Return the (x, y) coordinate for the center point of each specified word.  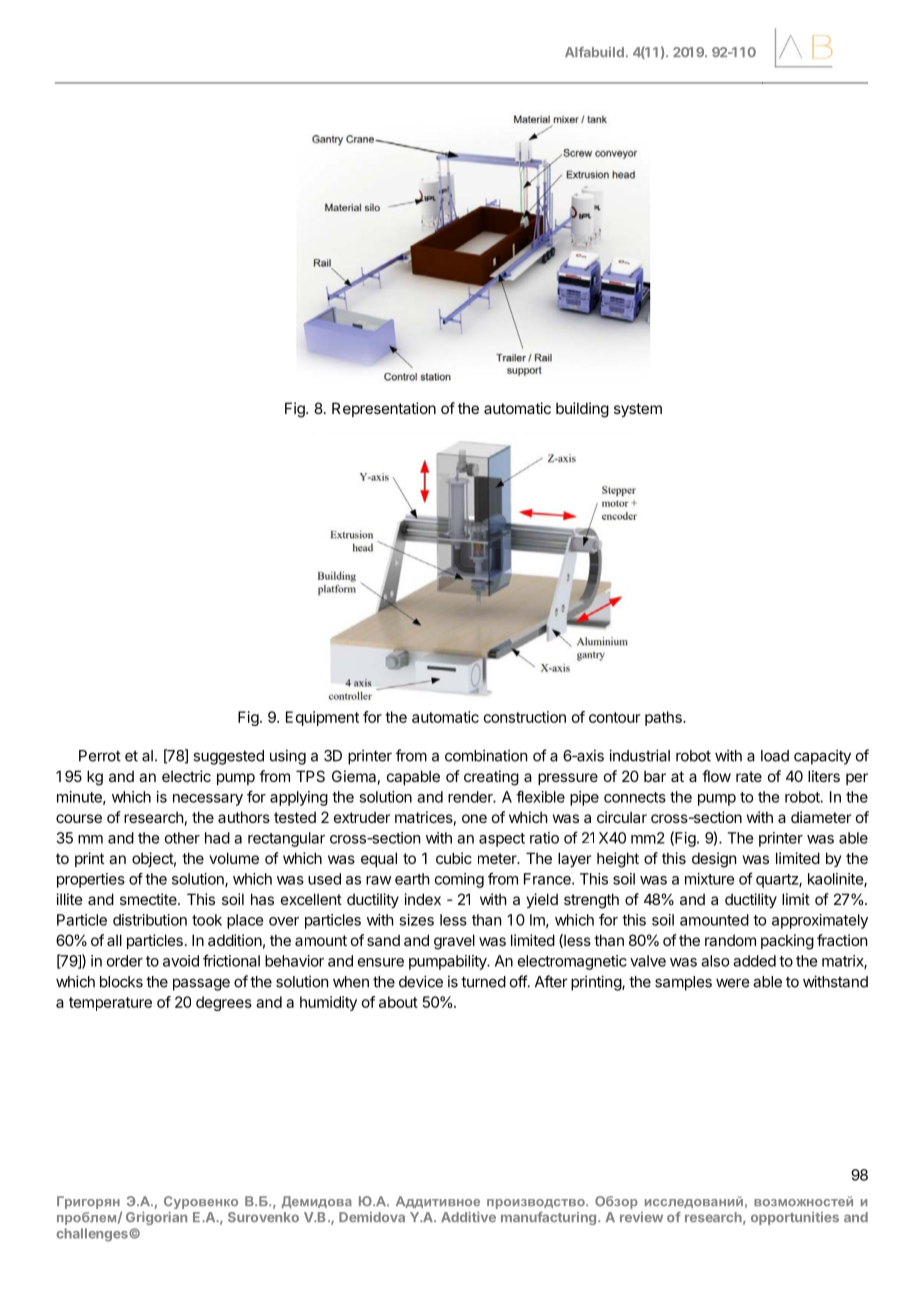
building (582, 410)
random (730, 940)
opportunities (795, 1218)
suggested (228, 757)
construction (525, 717)
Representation (384, 409)
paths (664, 718)
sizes (416, 920)
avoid (181, 961)
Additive (468, 1217)
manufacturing (550, 1218)
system (638, 410)
